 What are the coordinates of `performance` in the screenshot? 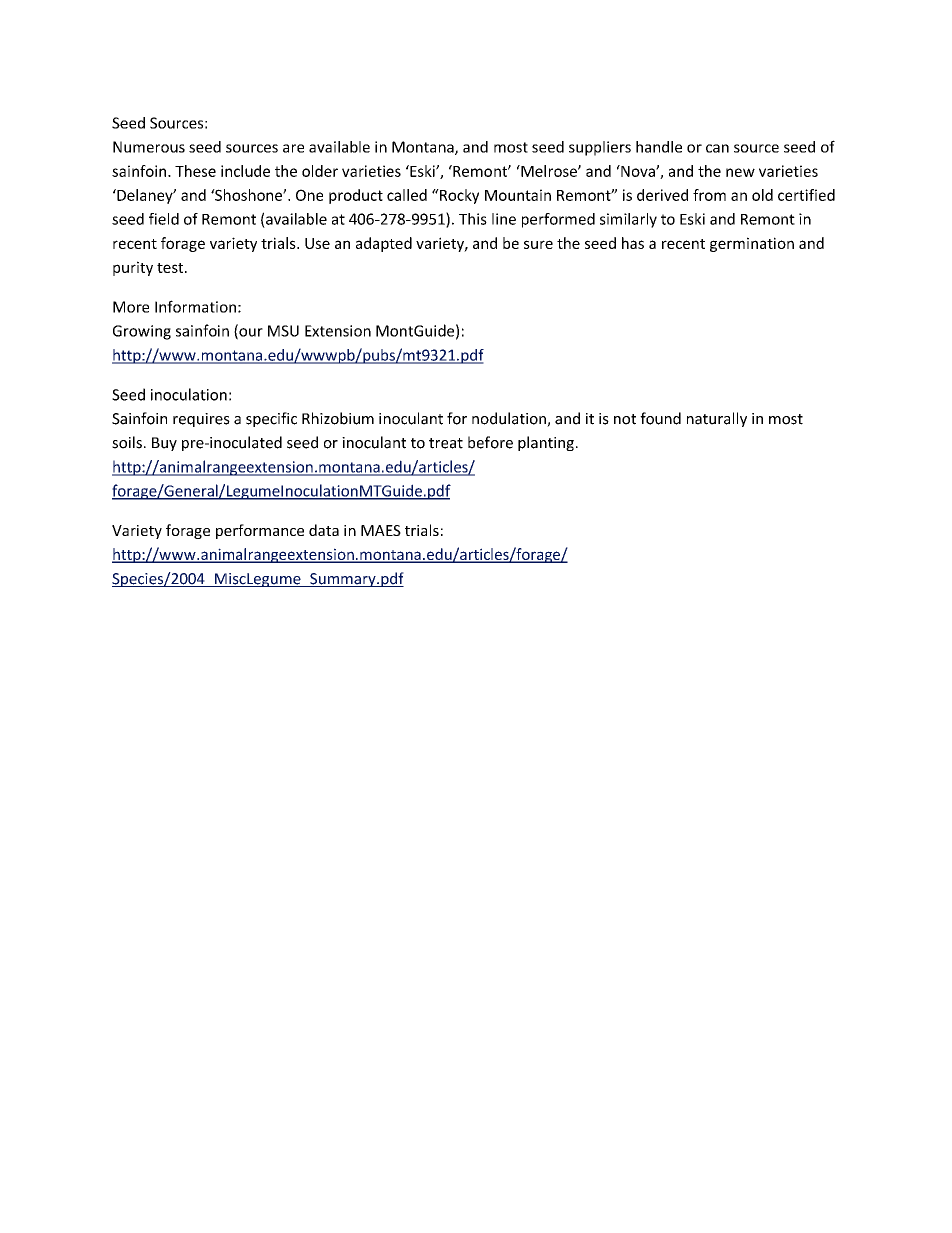 It's located at (260, 531).
